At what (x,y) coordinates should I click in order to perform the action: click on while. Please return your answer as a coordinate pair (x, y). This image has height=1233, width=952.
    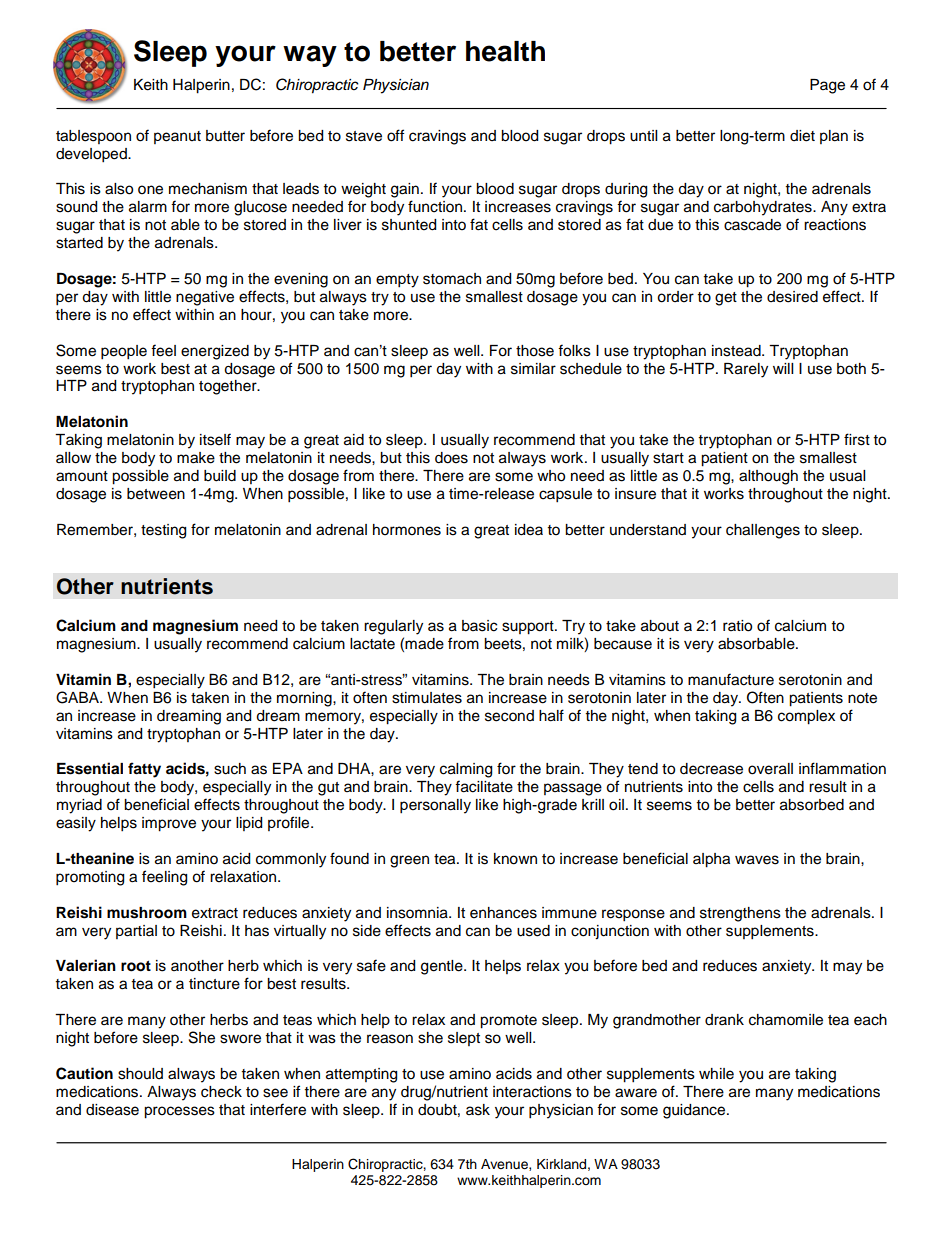
    Looking at the image, I should click on (716, 1074).
